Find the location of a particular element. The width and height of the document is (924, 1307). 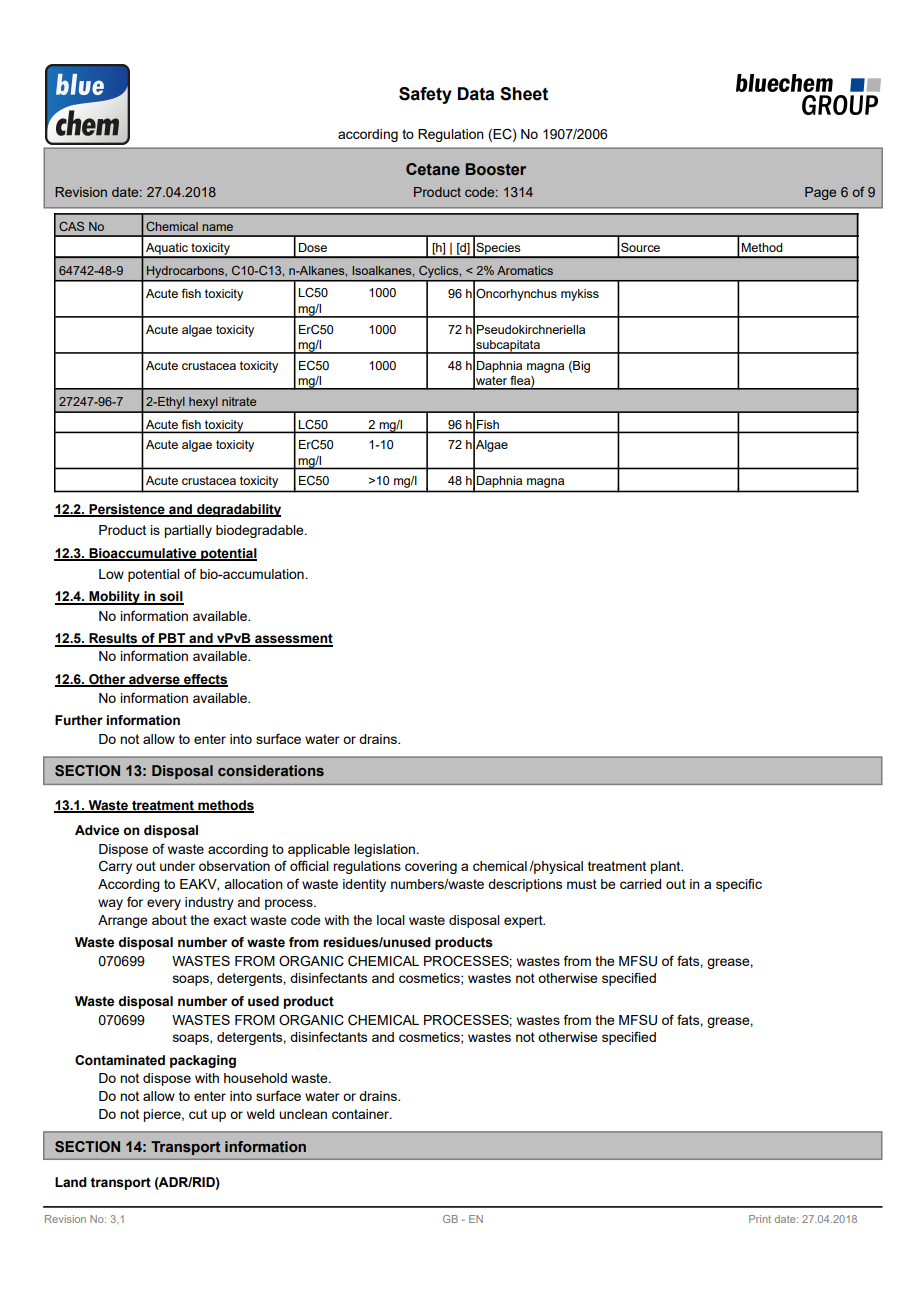

biodegradable is located at coordinates (261, 531).
